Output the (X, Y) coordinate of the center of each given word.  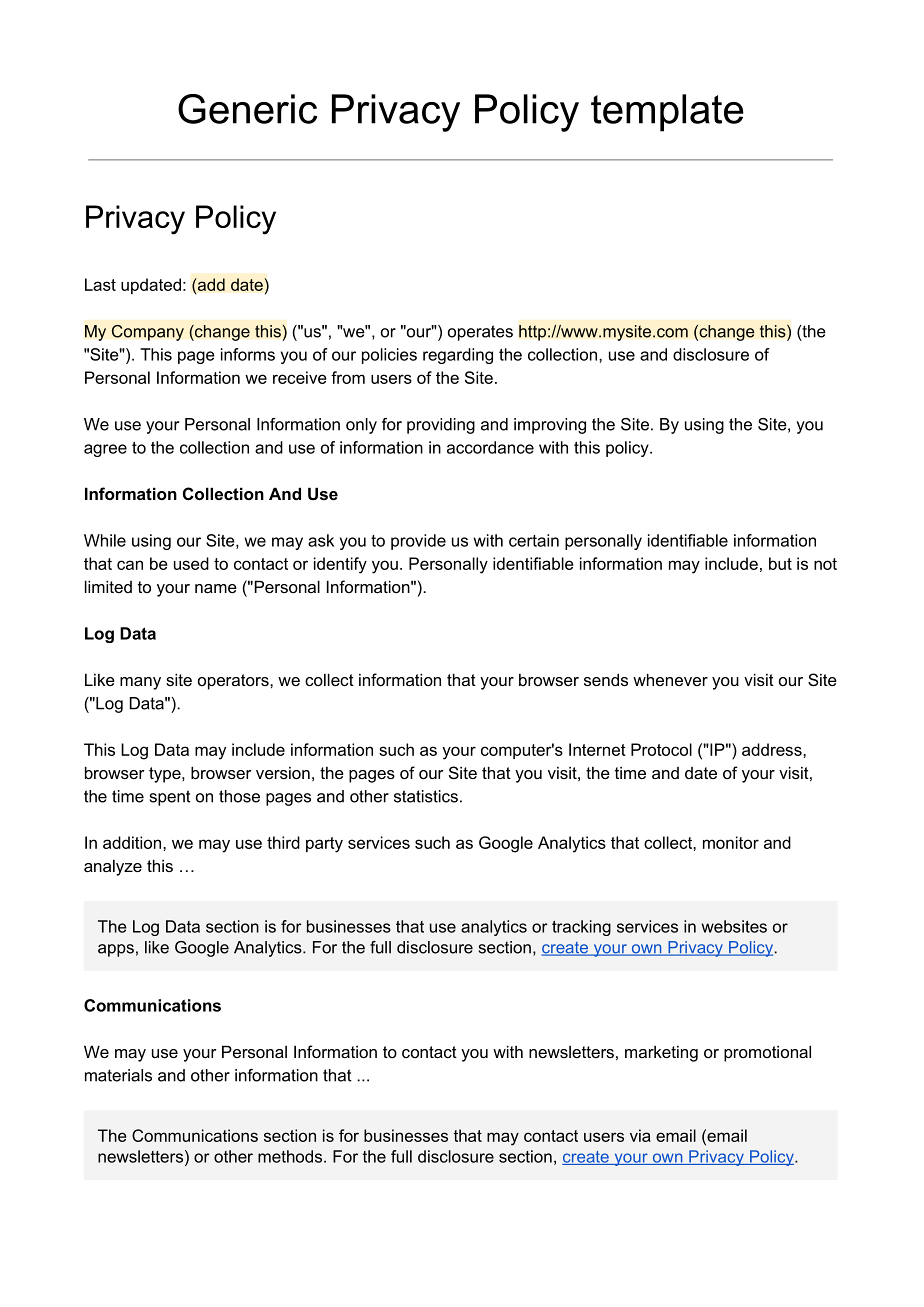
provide (418, 542)
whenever (670, 679)
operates (480, 333)
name (216, 588)
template (667, 113)
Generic (247, 109)
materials (118, 1075)
